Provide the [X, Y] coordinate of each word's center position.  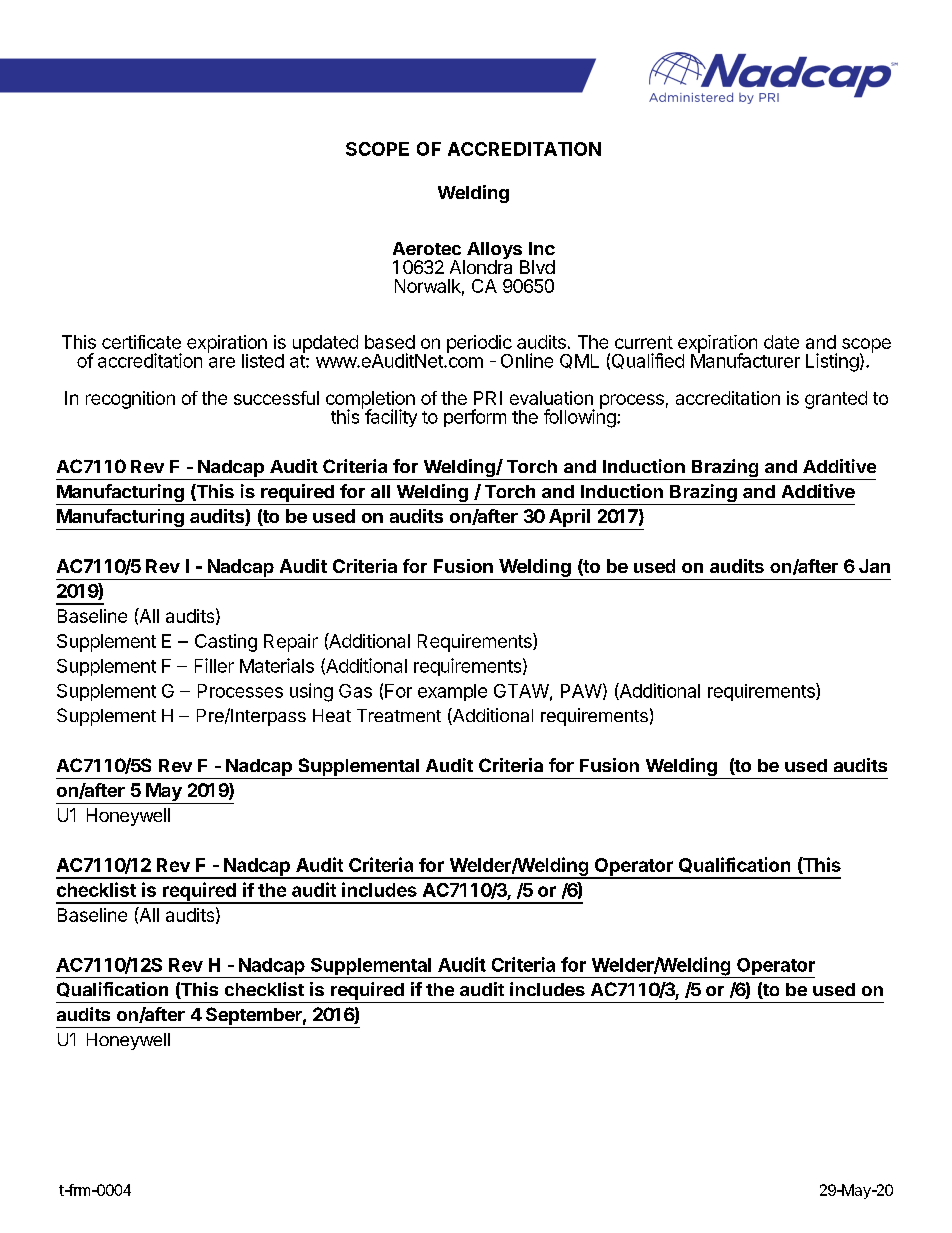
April [569, 518]
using [311, 692]
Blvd [537, 267]
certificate [141, 342]
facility [391, 418]
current [644, 342]
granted [836, 400]
